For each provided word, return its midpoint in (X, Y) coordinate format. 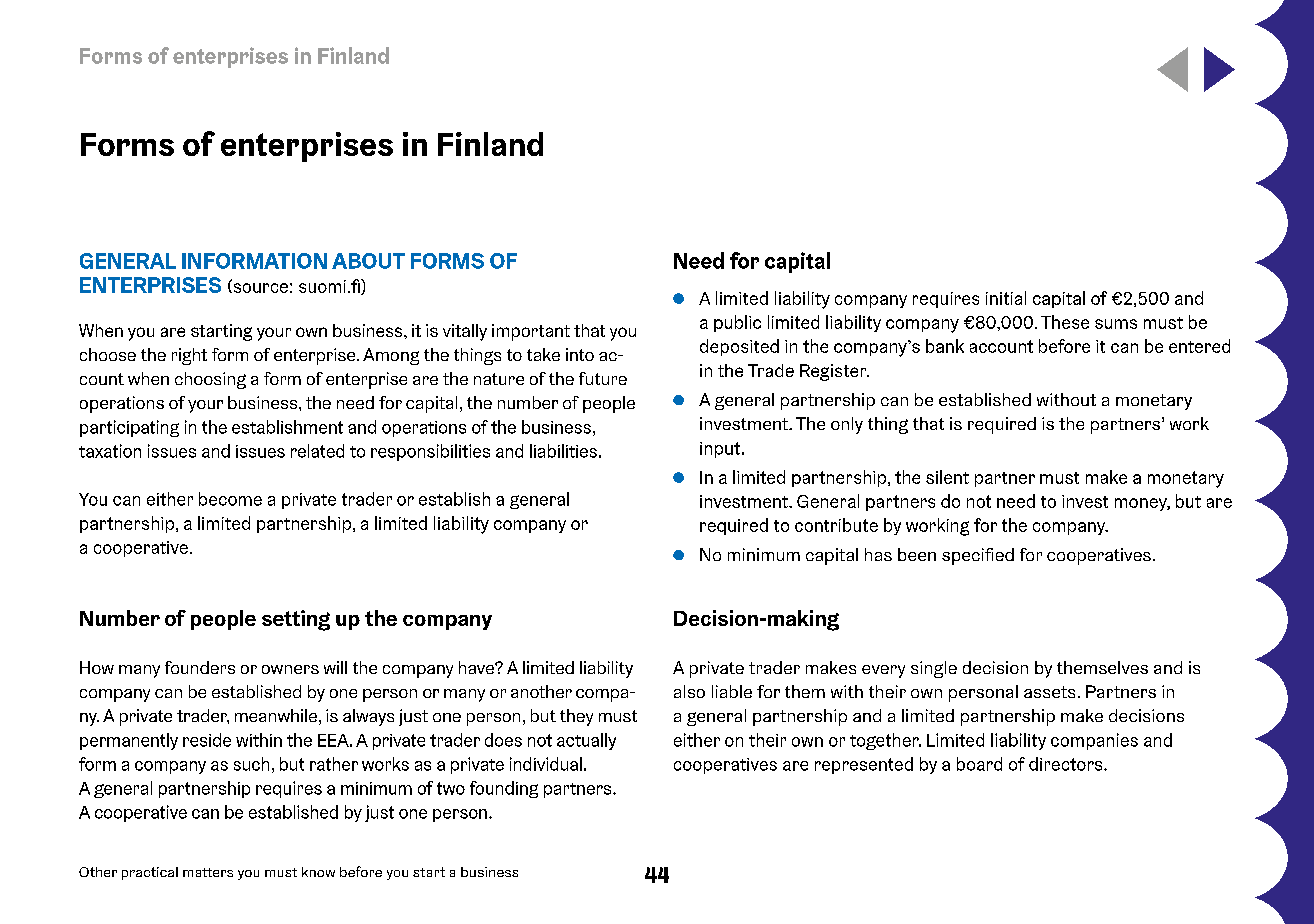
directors (1067, 764)
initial (1006, 298)
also (689, 691)
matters (208, 872)
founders (200, 667)
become (230, 499)
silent (947, 477)
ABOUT (368, 261)
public (737, 323)
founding (504, 789)
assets (1049, 692)
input (721, 450)
